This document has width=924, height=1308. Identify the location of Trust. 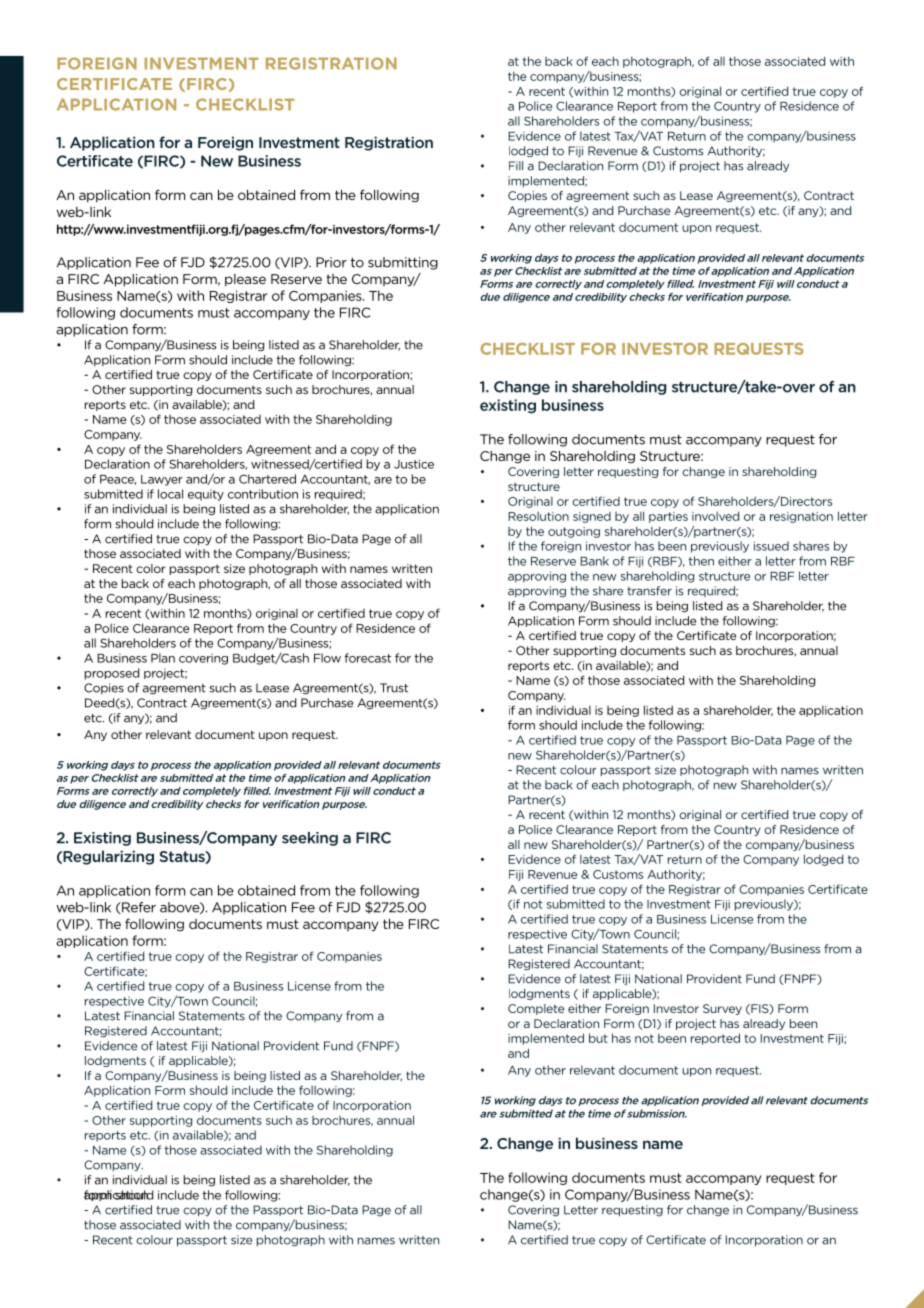
(394, 688).
